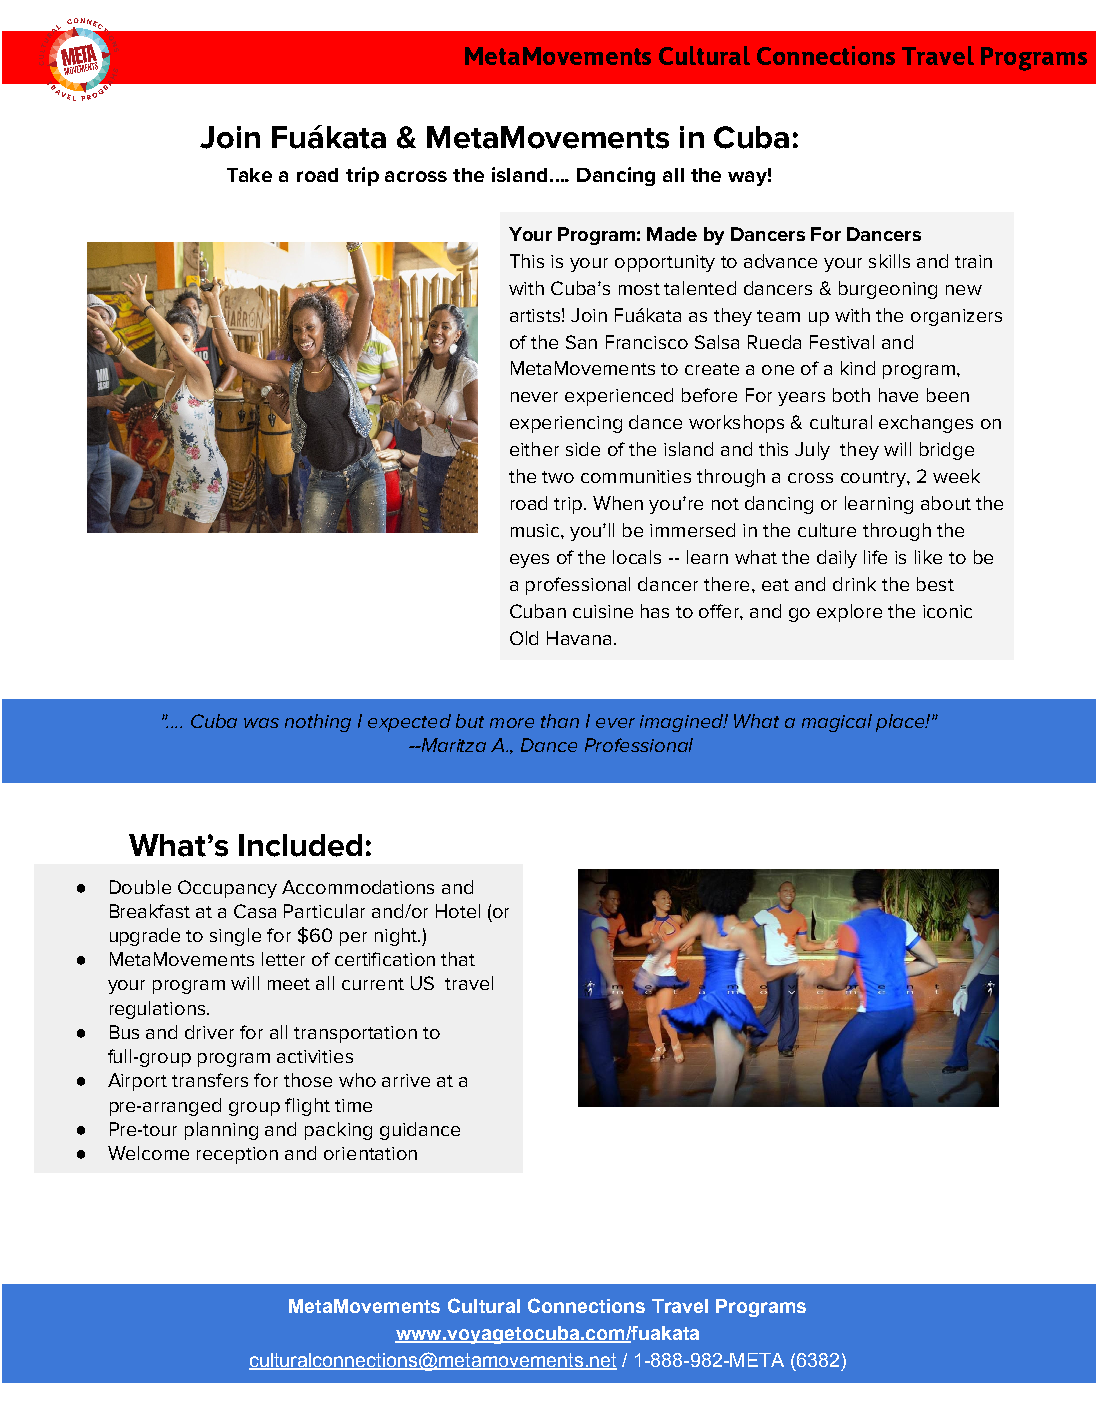 The image size is (1098, 1421). Describe the element at coordinates (560, 721) in the document. I see `than` at that location.
